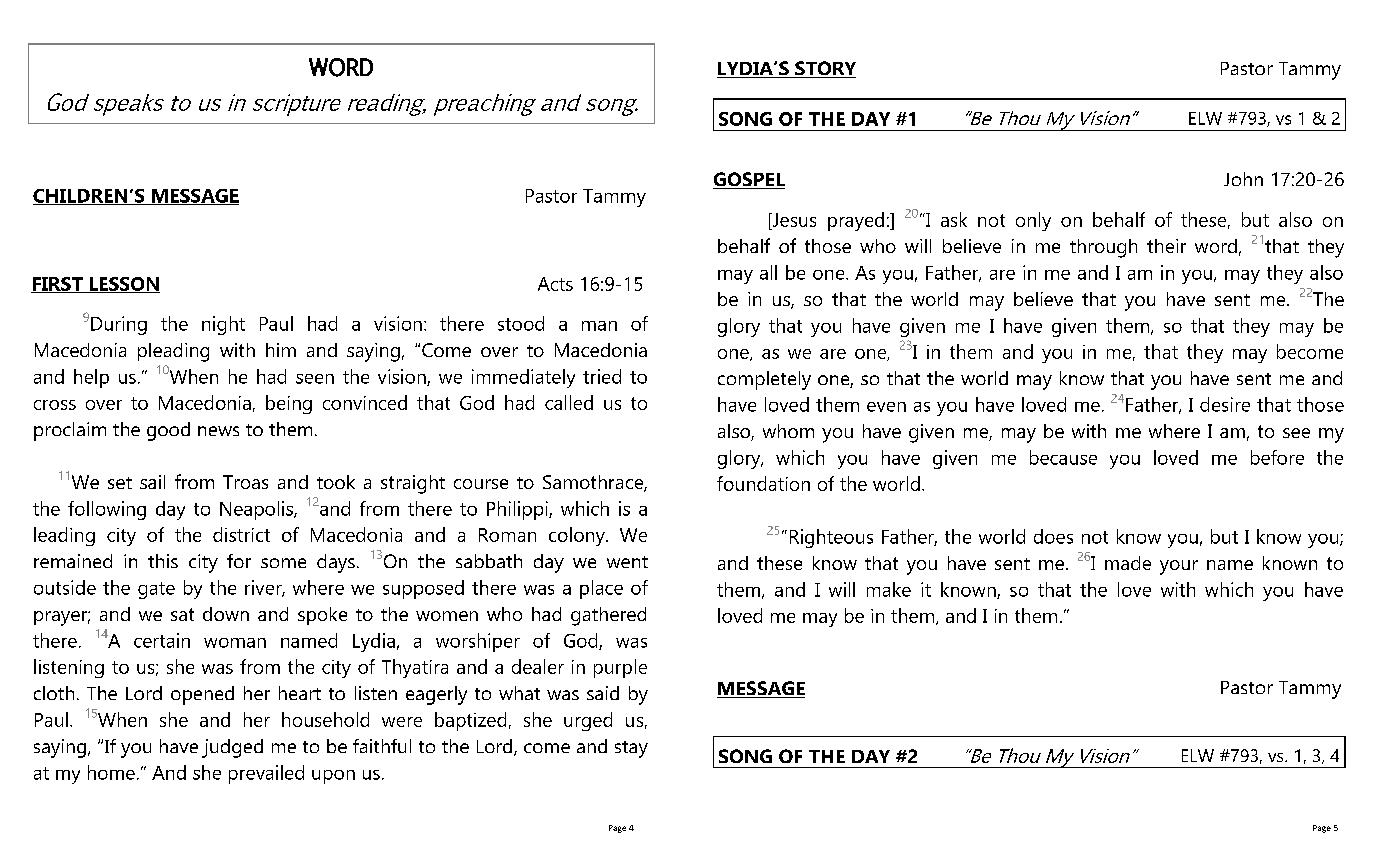  Describe the element at coordinates (749, 180) in the page. I see `GOSPEL` at that location.
